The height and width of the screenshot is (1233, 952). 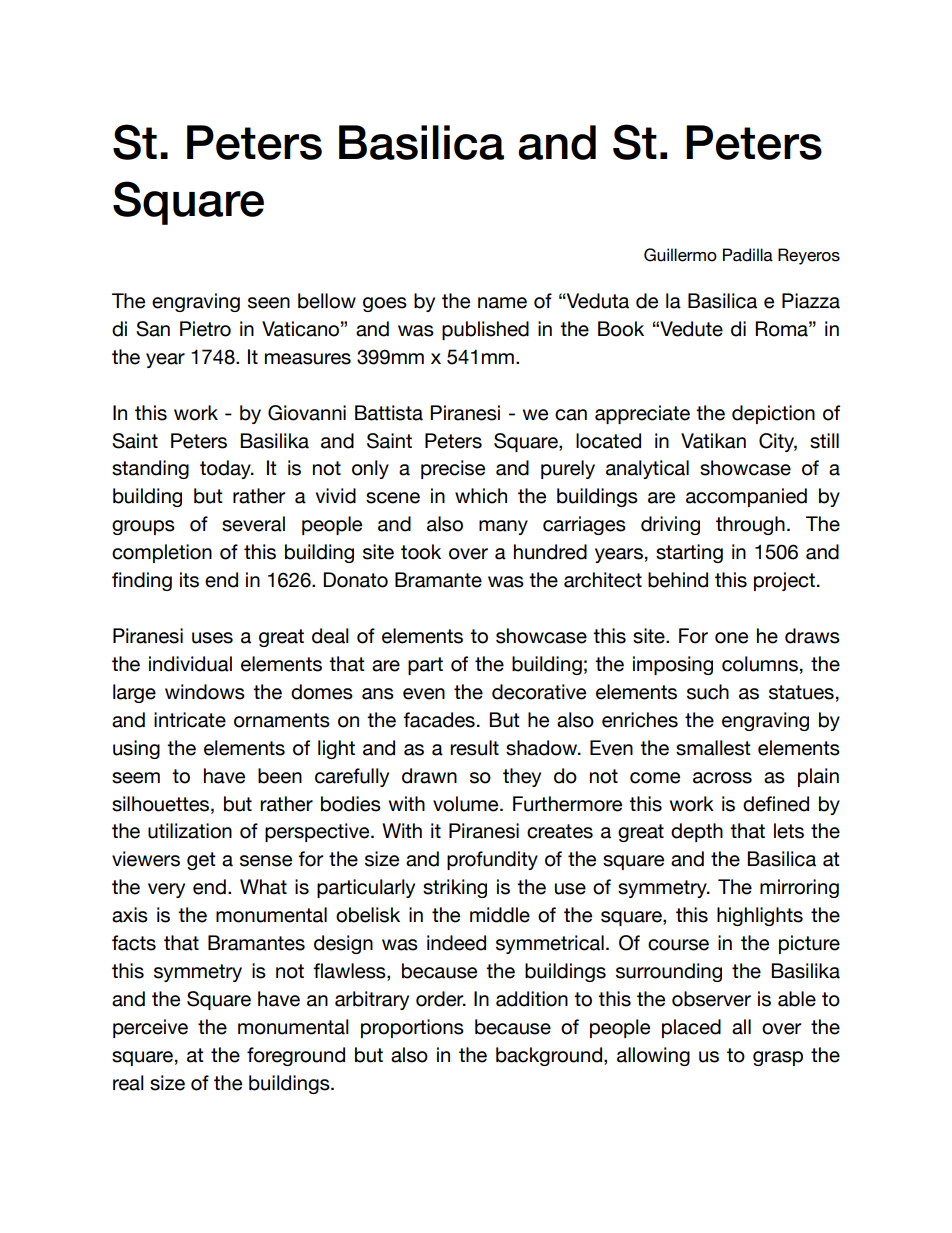 What do you see at coordinates (190, 664) in the screenshot?
I see `individual` at bounding box center [190, 664].
